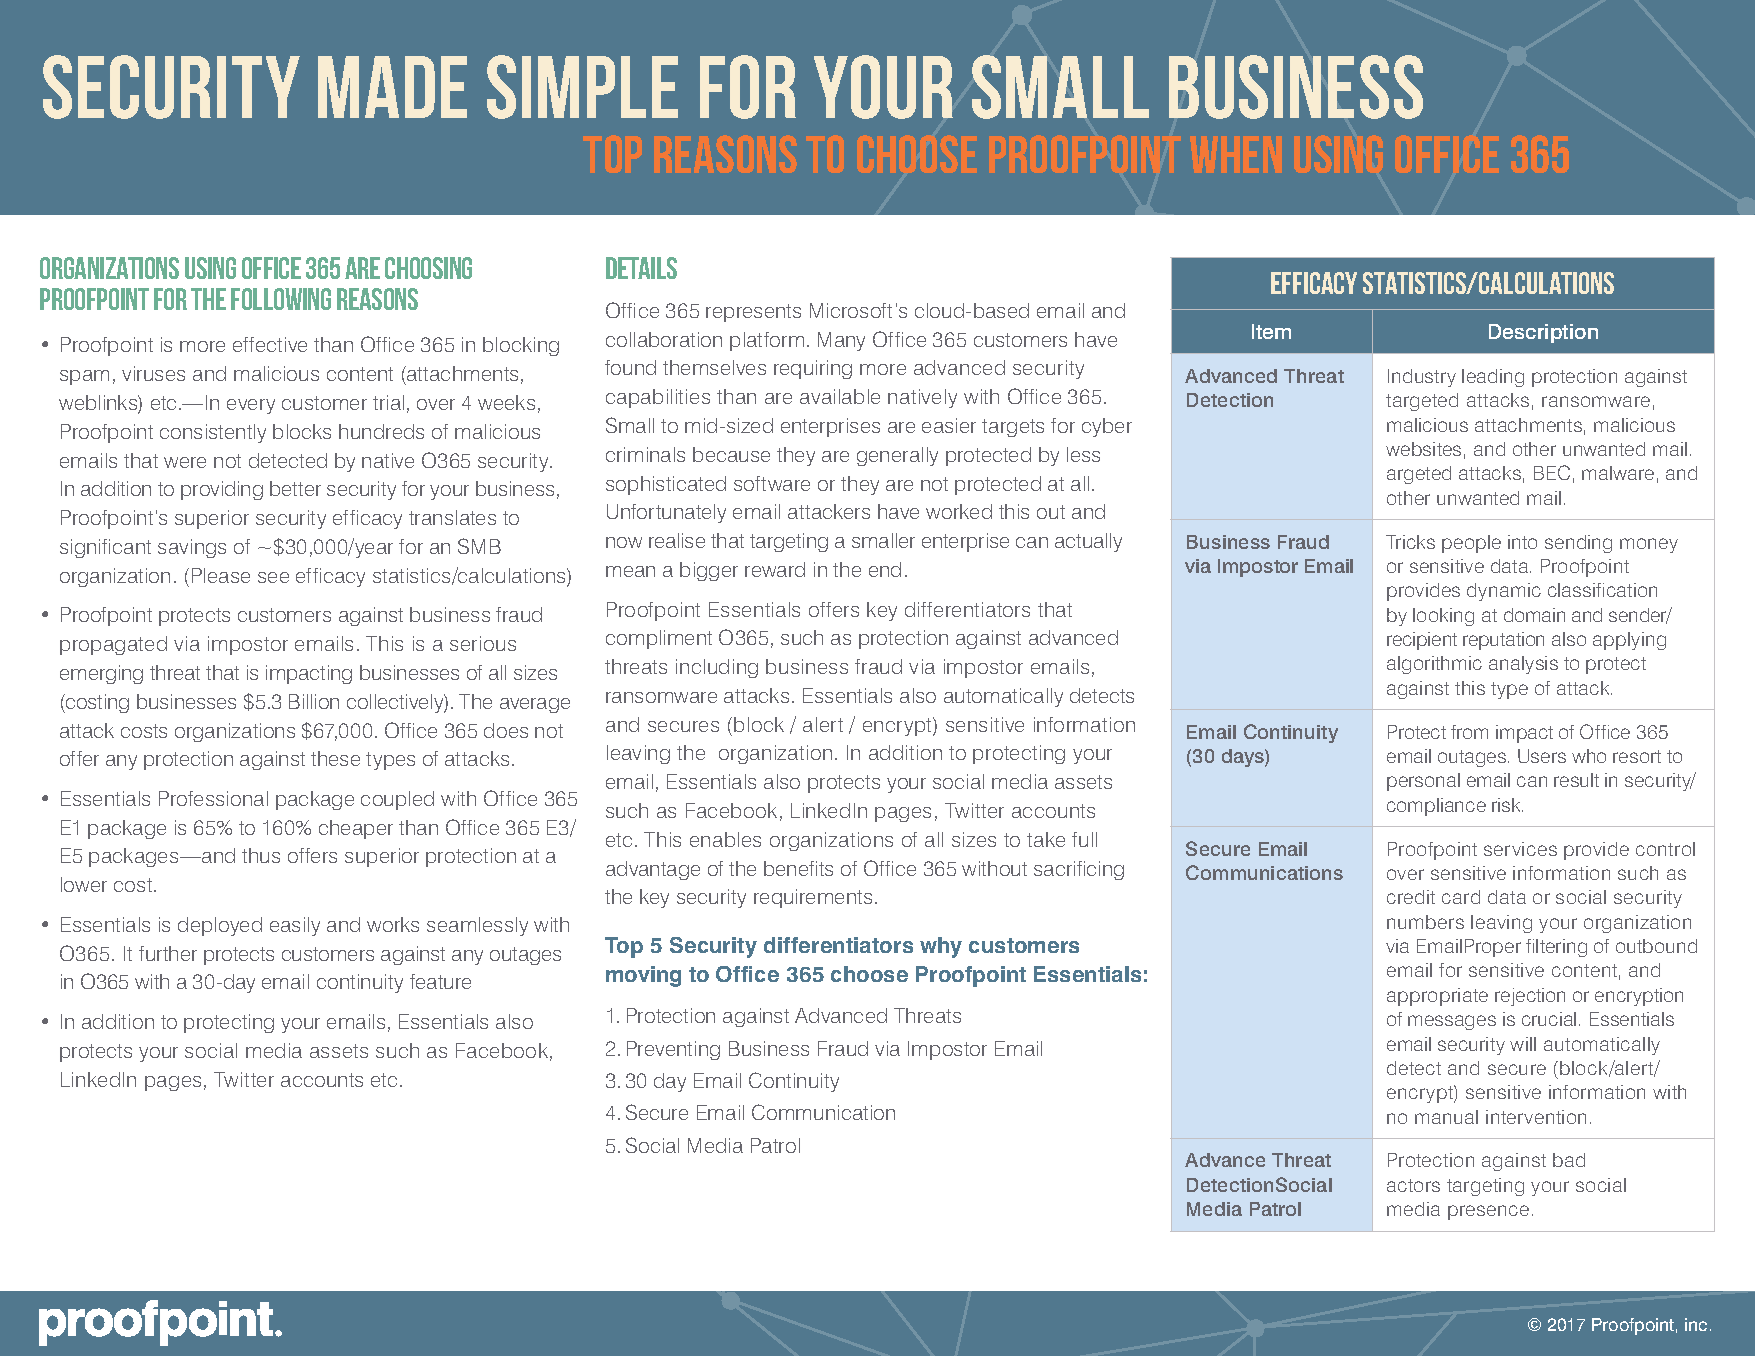 The image size is (1755, 1356). I want to click on Description, so click(1543, 333).
